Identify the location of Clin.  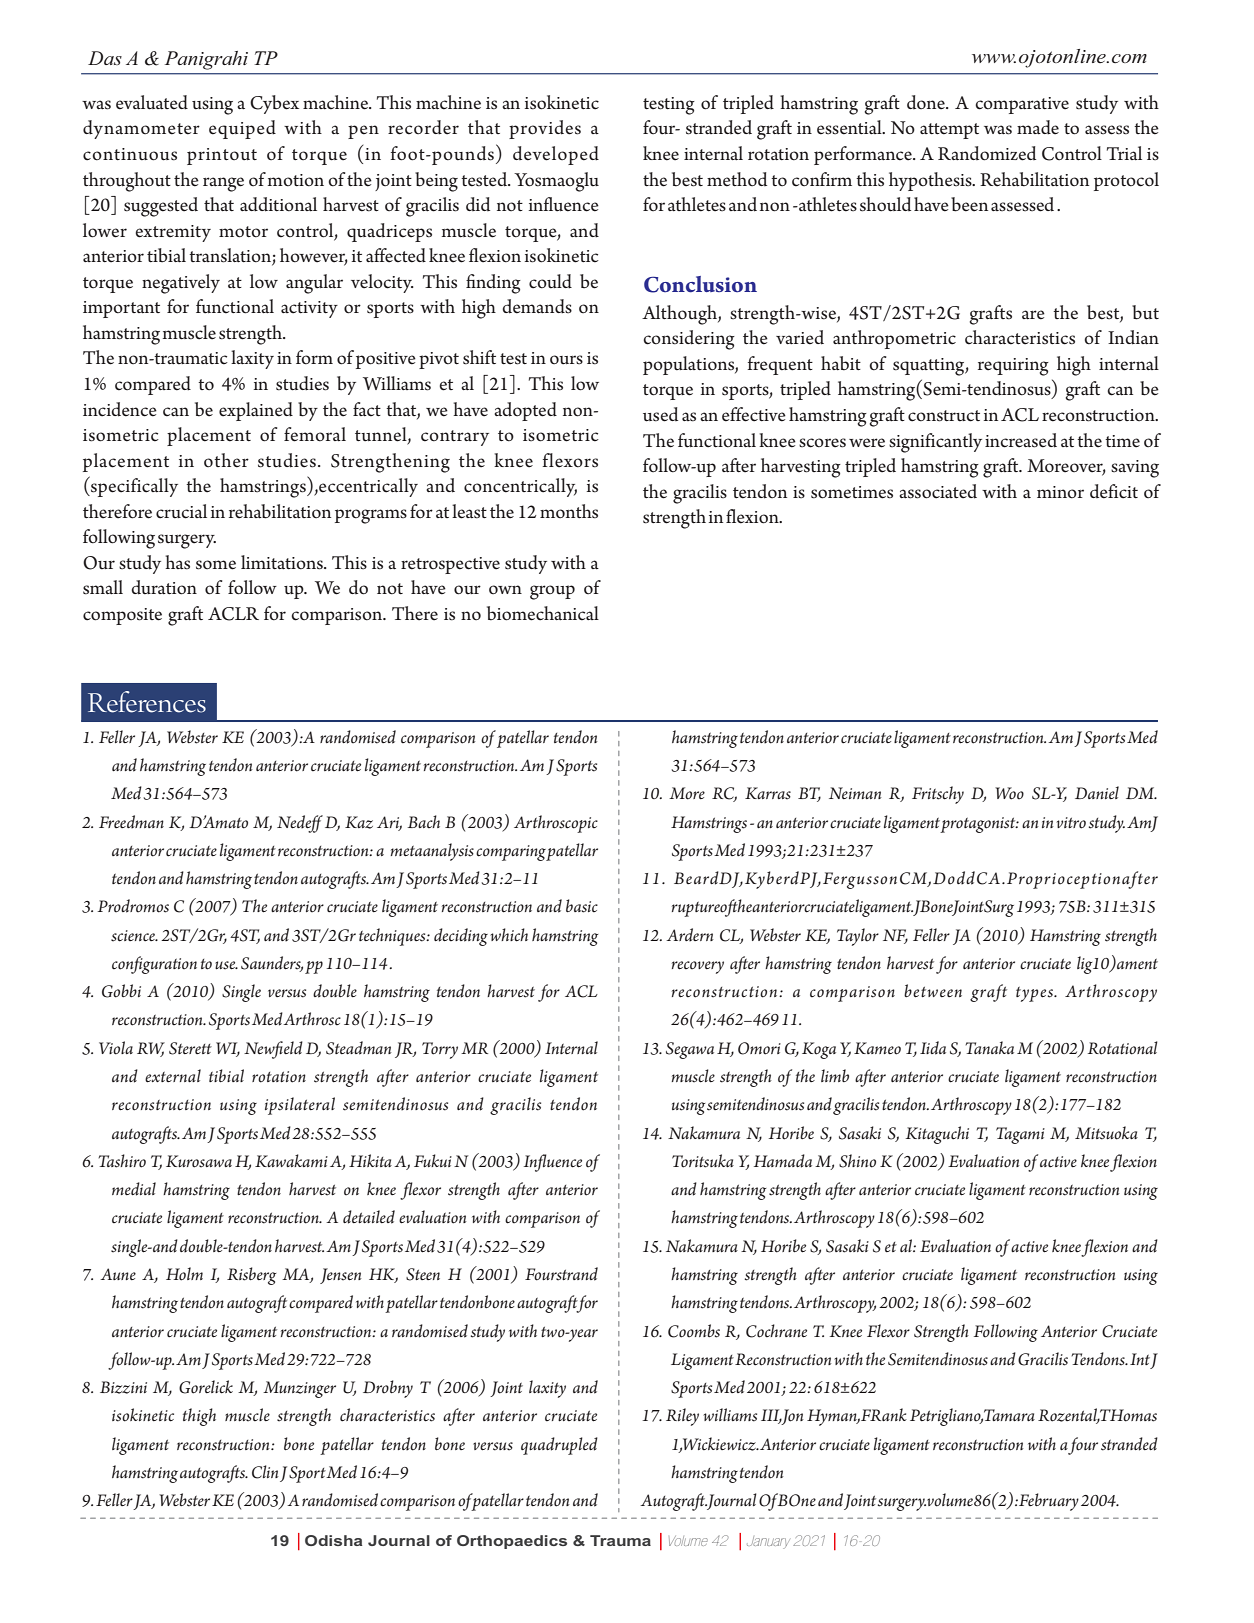
(265, 1472).
